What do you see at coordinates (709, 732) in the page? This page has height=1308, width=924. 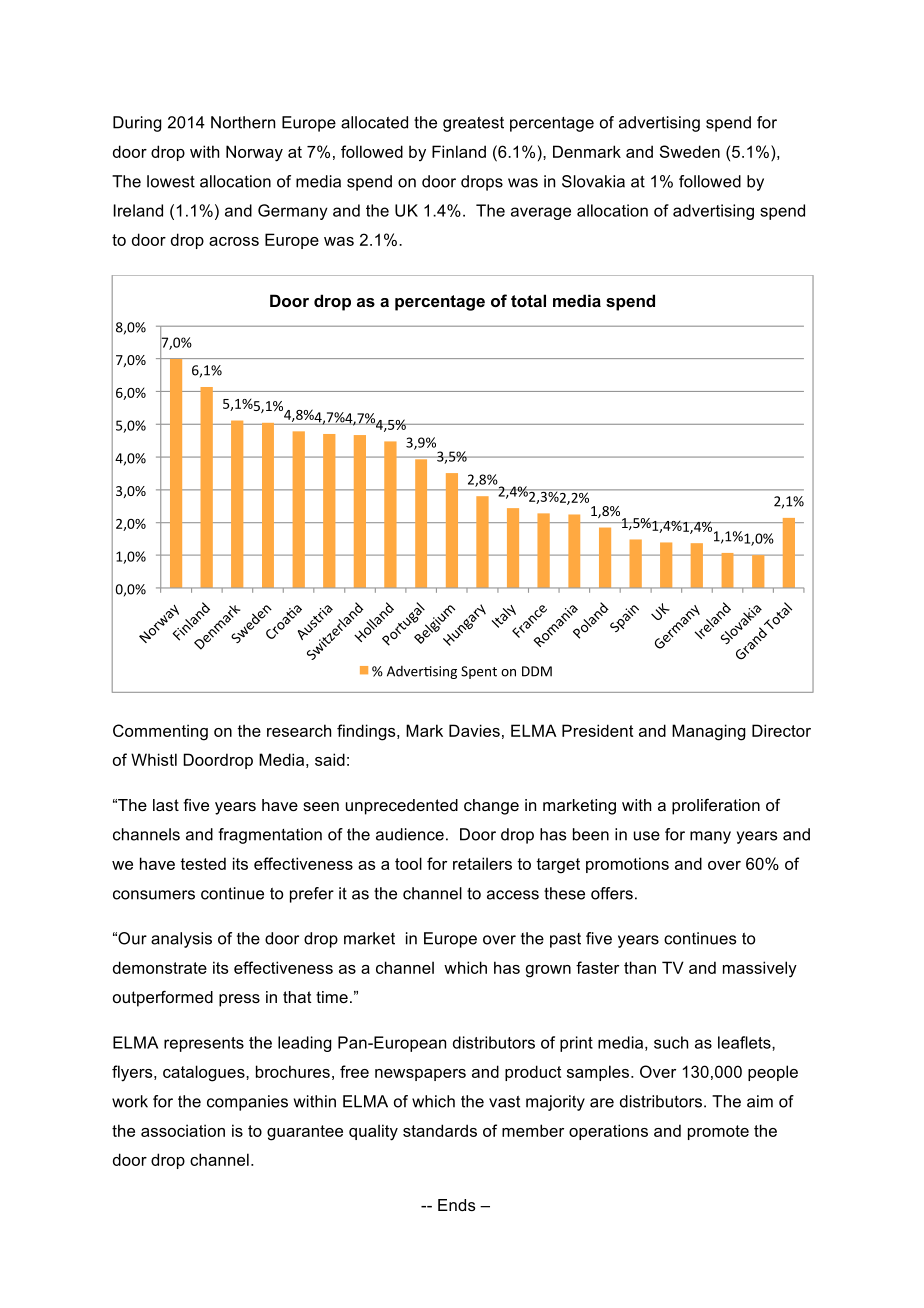 I see `Managing` at bounding box center [709, 732].
